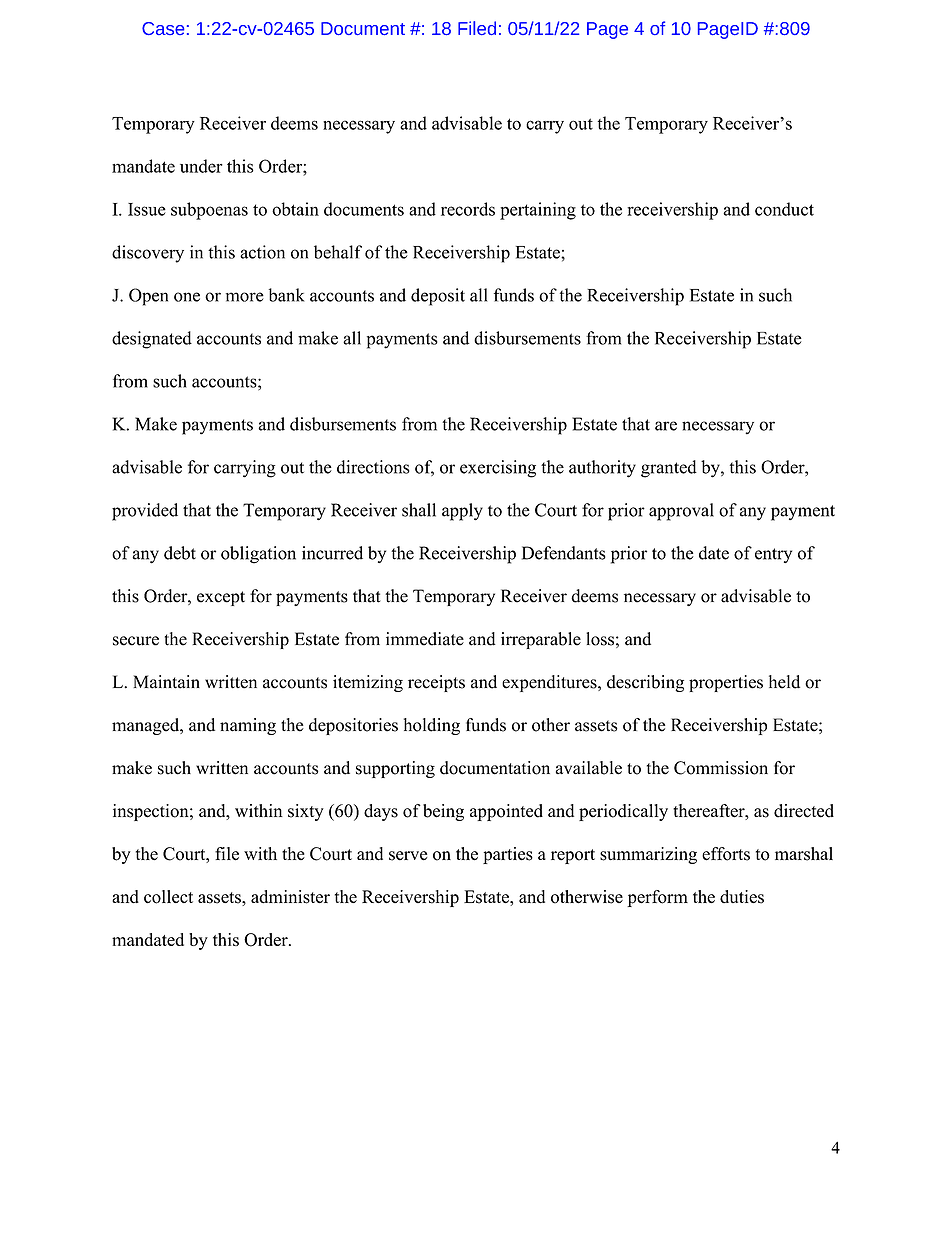  What do you see at coordinates (468, 209) in the screenshot?
I see `records` at bounding box center [468, 209].
